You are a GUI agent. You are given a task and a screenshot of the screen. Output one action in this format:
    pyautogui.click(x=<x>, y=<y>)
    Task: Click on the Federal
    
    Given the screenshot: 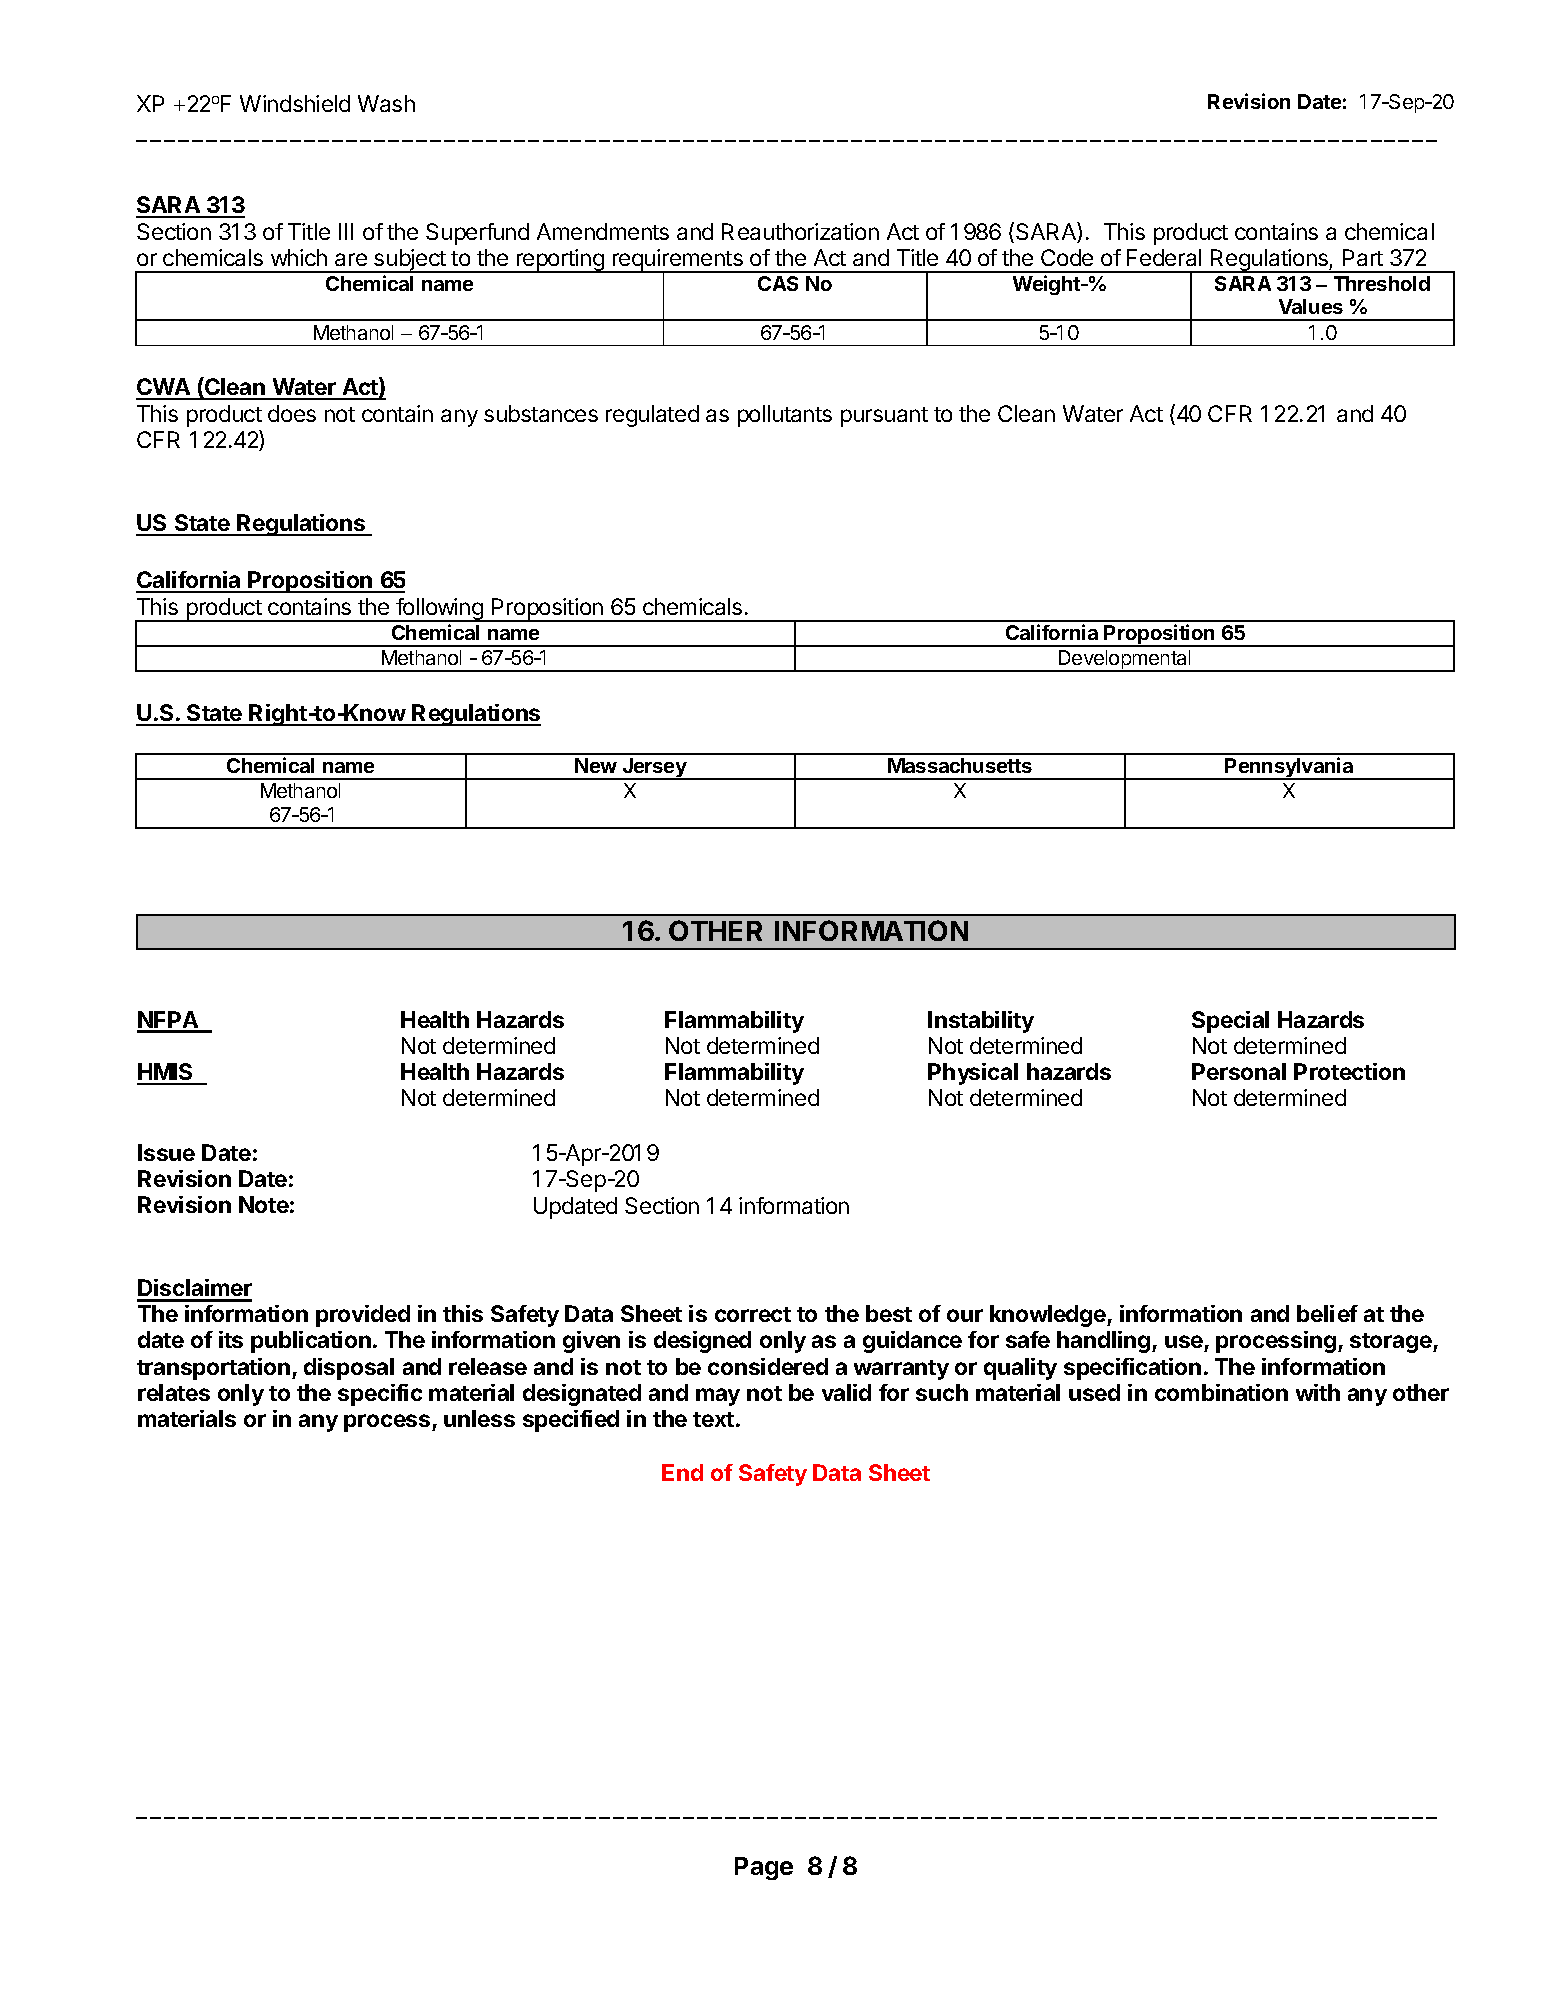 What is the action you would take?
    pyautogui.click(x=1164, y=257)
